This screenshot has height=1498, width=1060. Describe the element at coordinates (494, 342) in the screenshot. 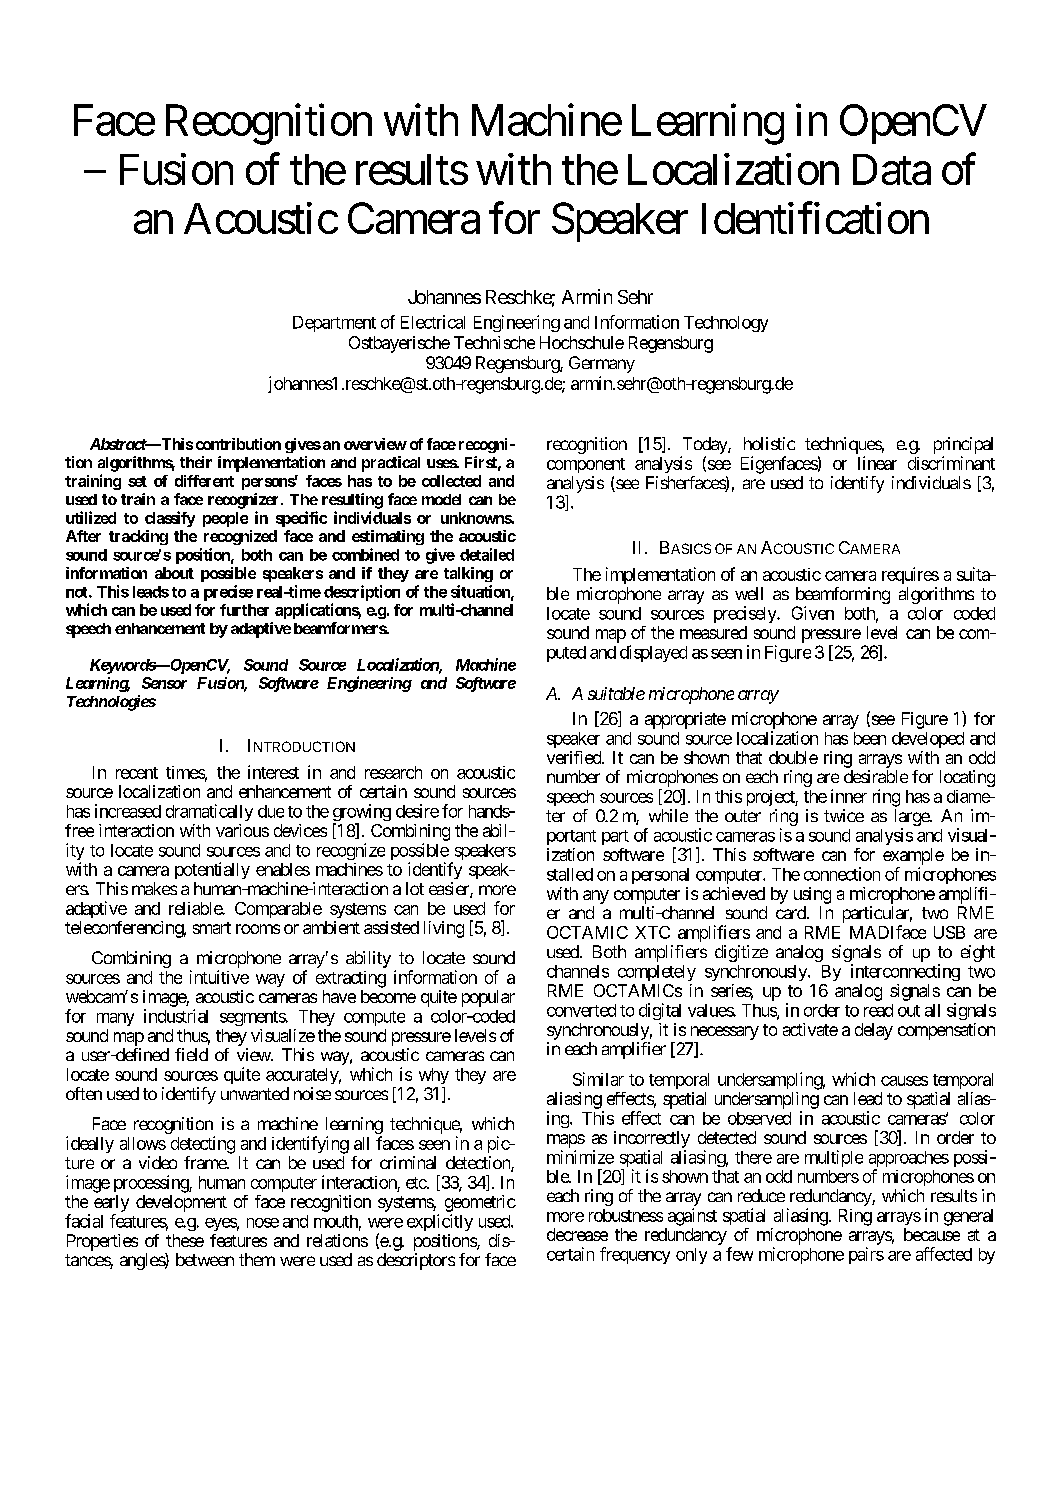

I see `Technische` at that location.
